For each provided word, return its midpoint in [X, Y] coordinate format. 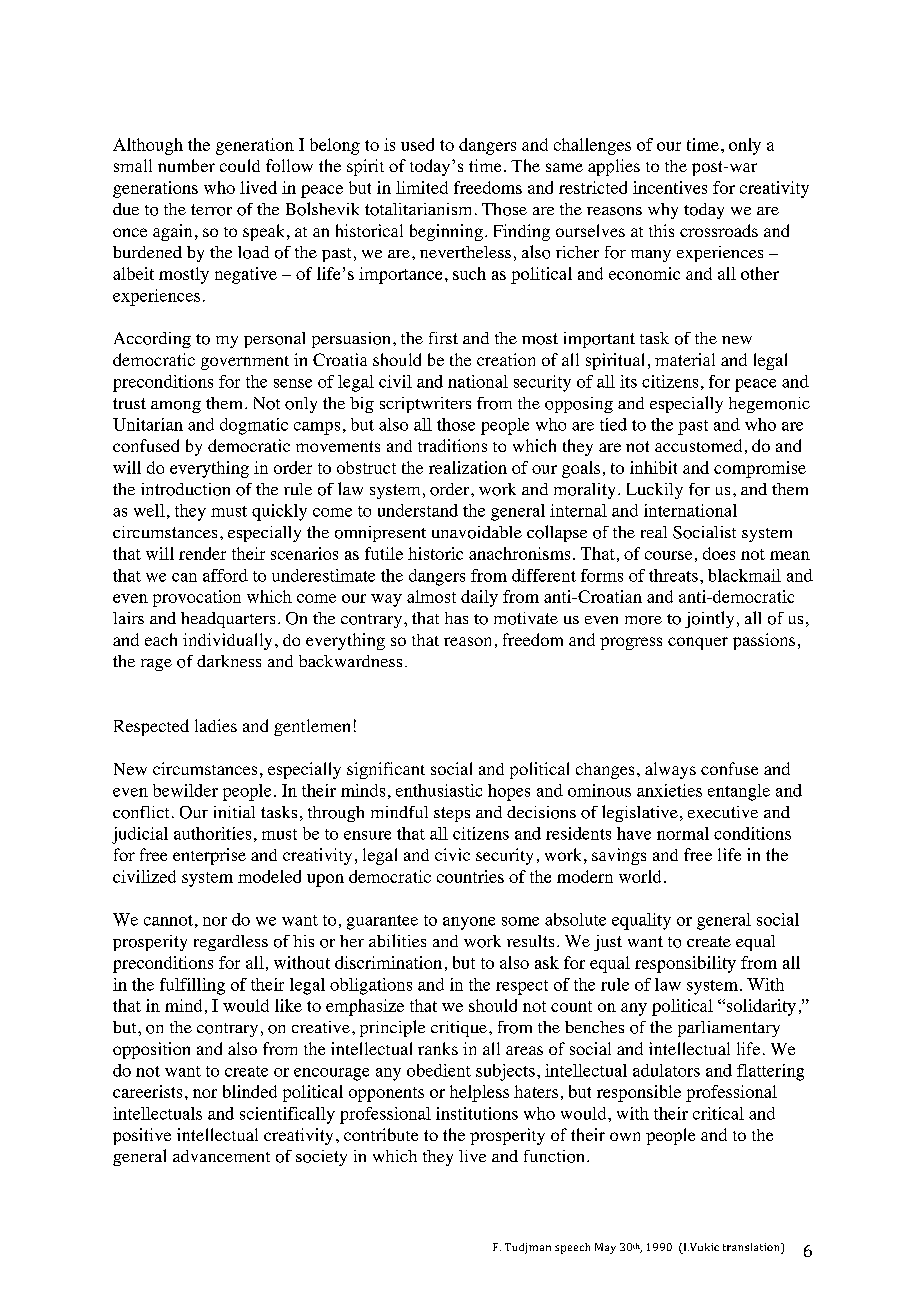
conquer [698, 643]
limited [422, 187]
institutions [477, 1113]
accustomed [698, 445]
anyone [469, 923]
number [186, 165]
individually [227, 641]
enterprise [209, 856]
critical [718, 1113]
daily [479, 598]
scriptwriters [425, 405]
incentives [670, 187]
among [176, 407]
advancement [221, 1156]
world [640, 876]
